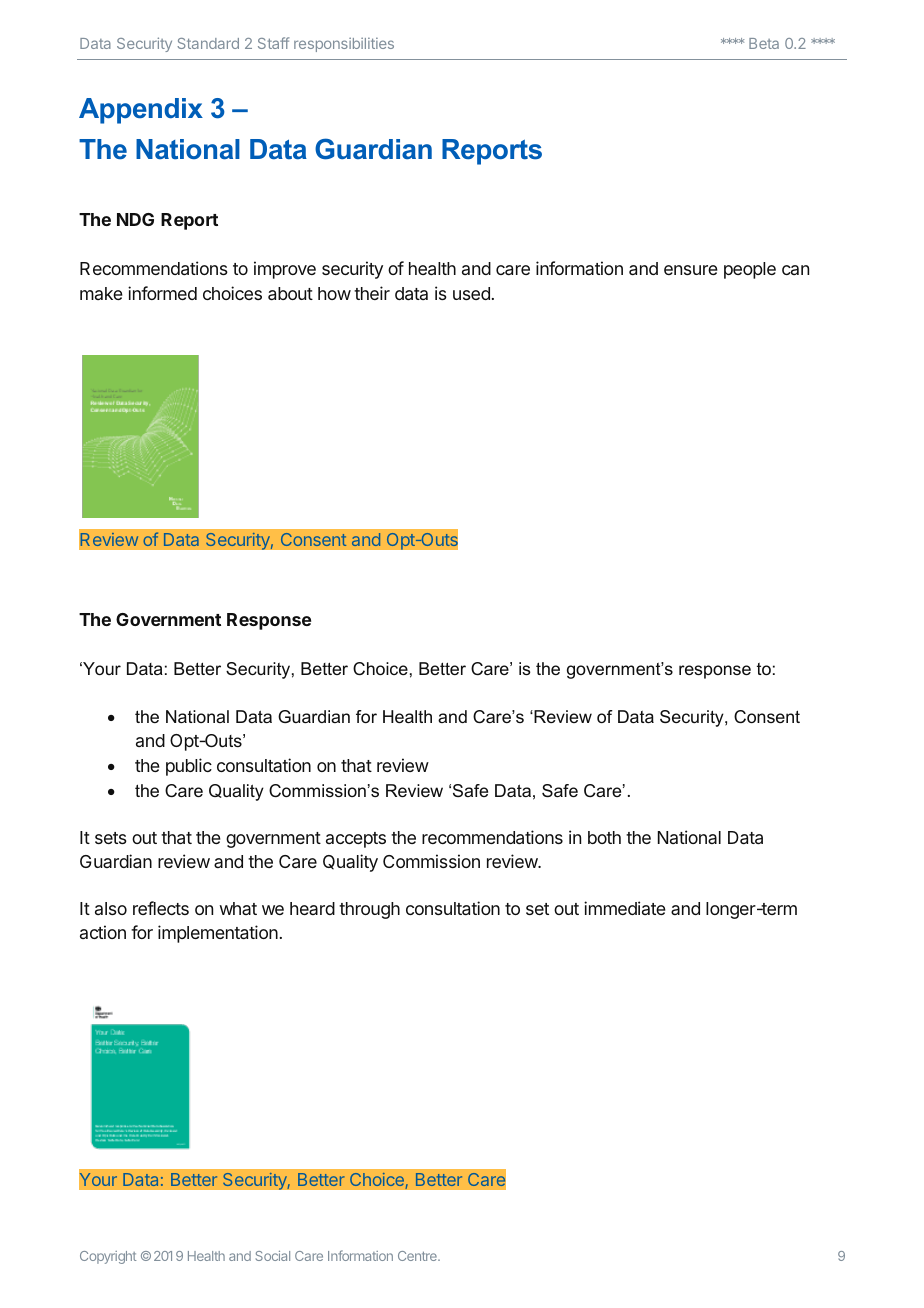 This screenshot has height=1308, width=924. I want to click on Copyright, so click(108, 1257).
